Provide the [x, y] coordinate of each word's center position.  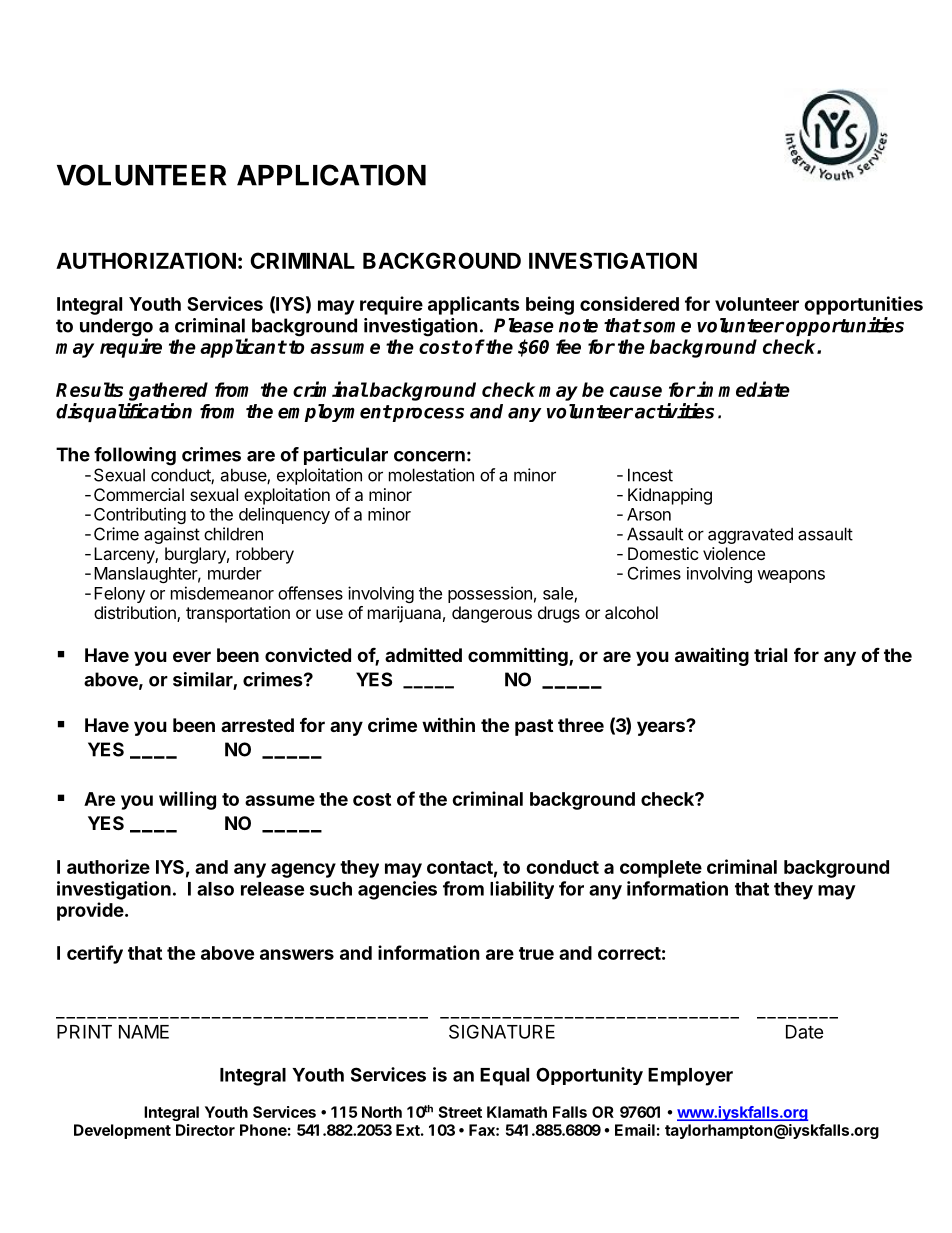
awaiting [712, 656]
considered [629, 303]
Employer [690, 1077]
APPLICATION [331, 175]
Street [460, 1112]
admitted [423, 654]
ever [192, 656]
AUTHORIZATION [146, 260]
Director [205, 1130]
